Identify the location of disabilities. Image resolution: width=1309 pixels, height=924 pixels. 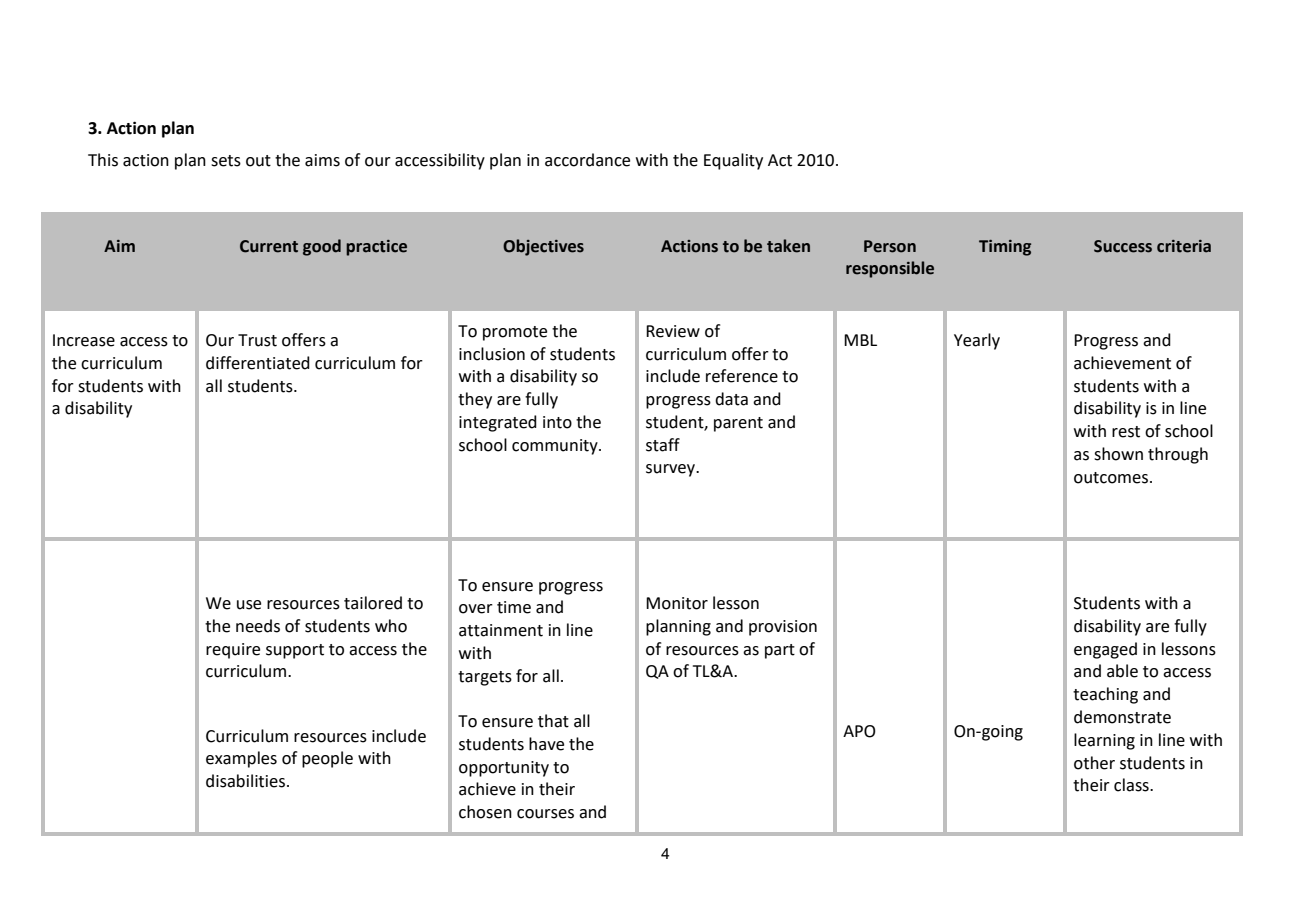
(245, 781).
